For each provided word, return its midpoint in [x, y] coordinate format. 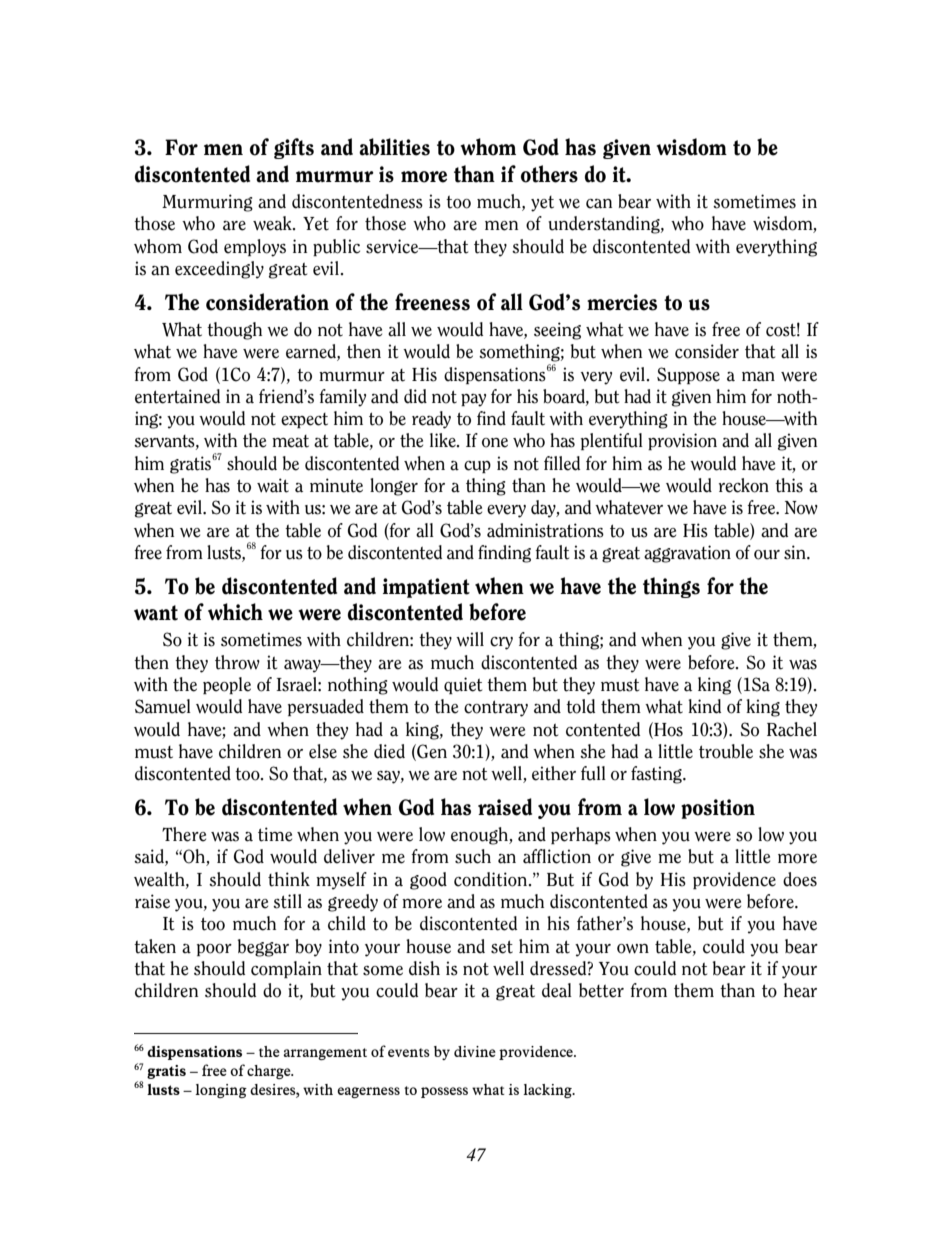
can [599, 204]
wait [273, 485]
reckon [744, 485]
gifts [294, 148]
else [323, 751]
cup [477, 467]
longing [221, 1091]
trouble [726, 751]
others [549, 174]
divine [475, 1051]
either [554, 773]
